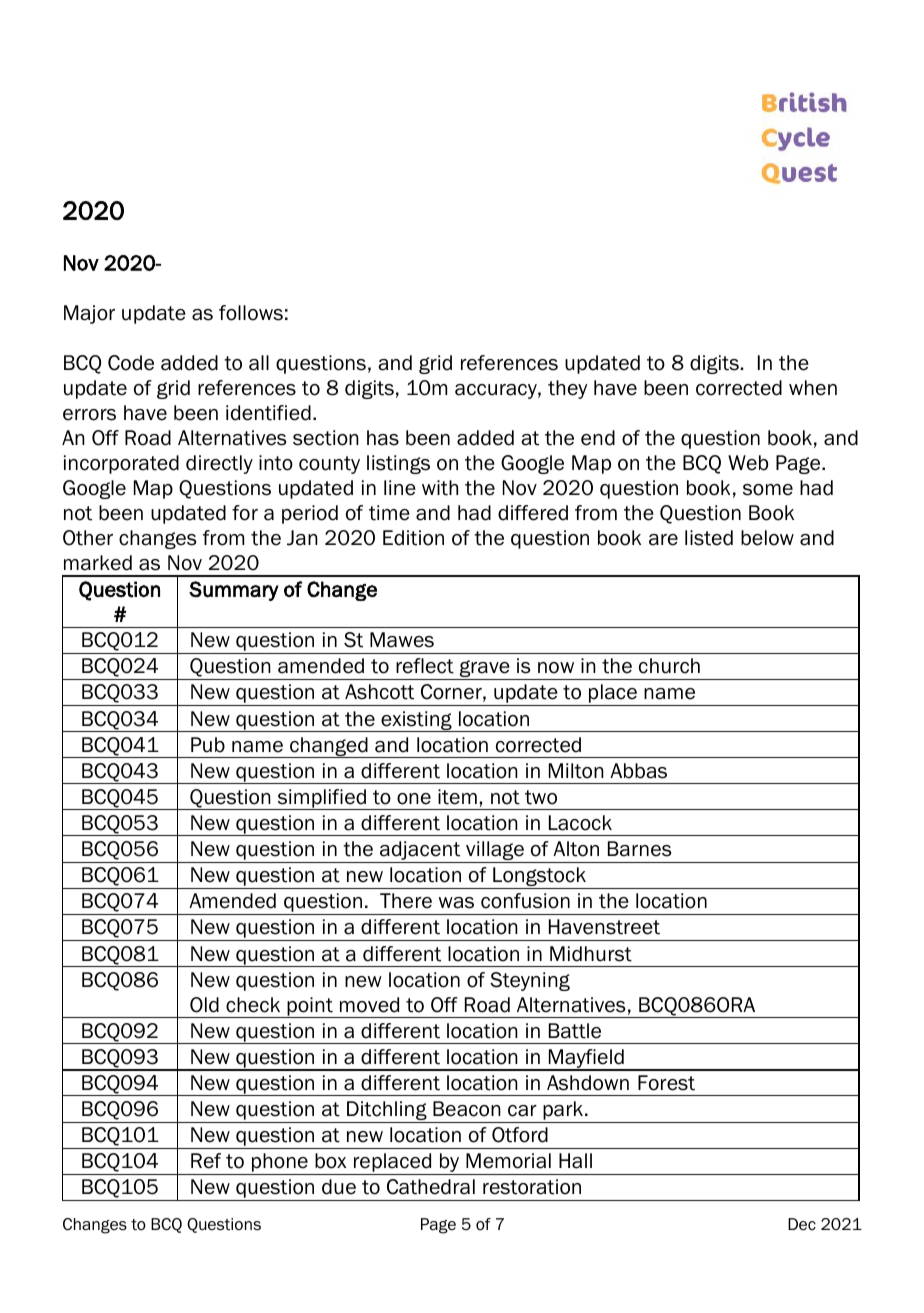  I want to click on moved, so click(369, 1005).
